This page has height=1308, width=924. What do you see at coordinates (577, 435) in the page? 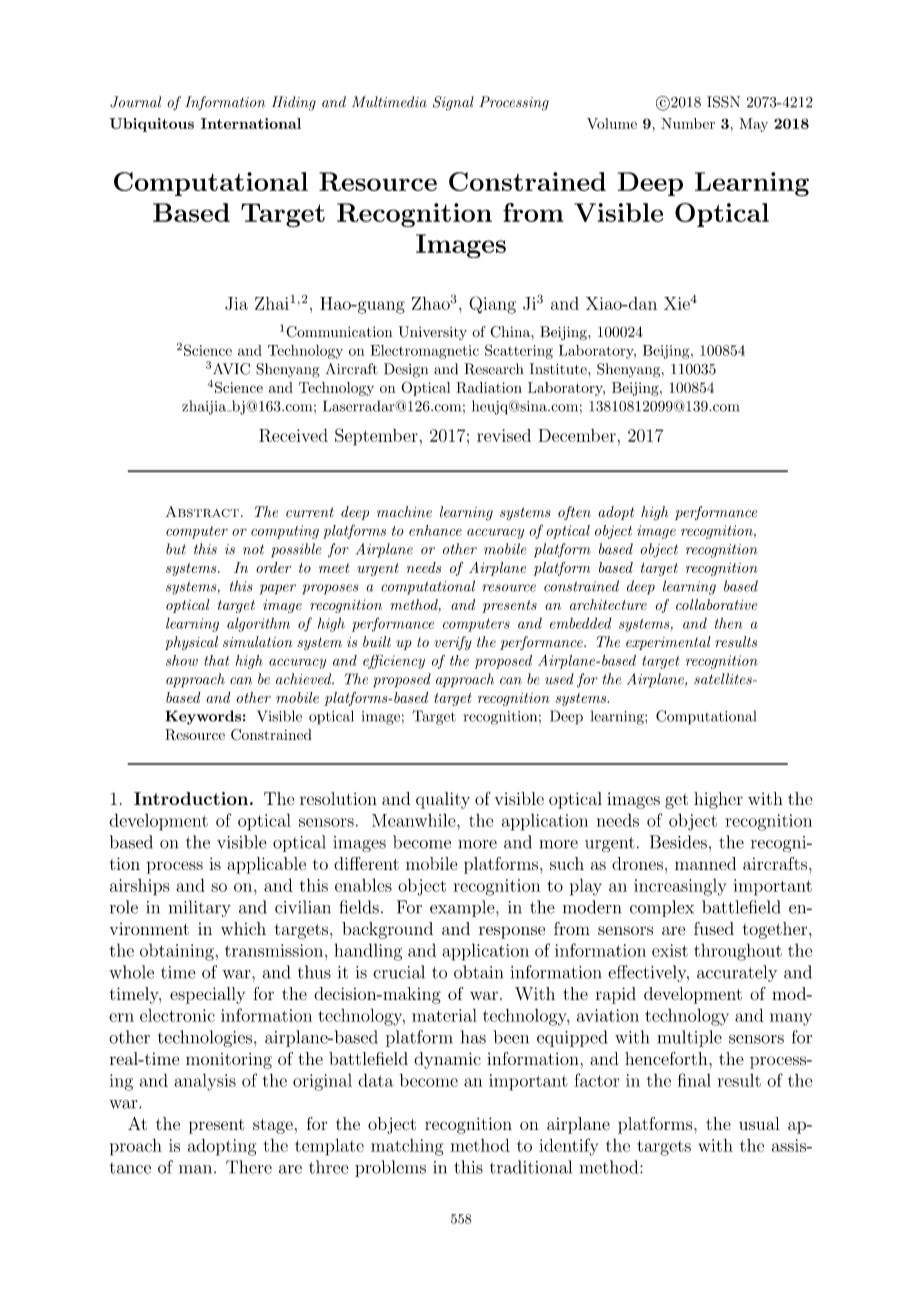
I see `December` at bounding box center [577, 435].
